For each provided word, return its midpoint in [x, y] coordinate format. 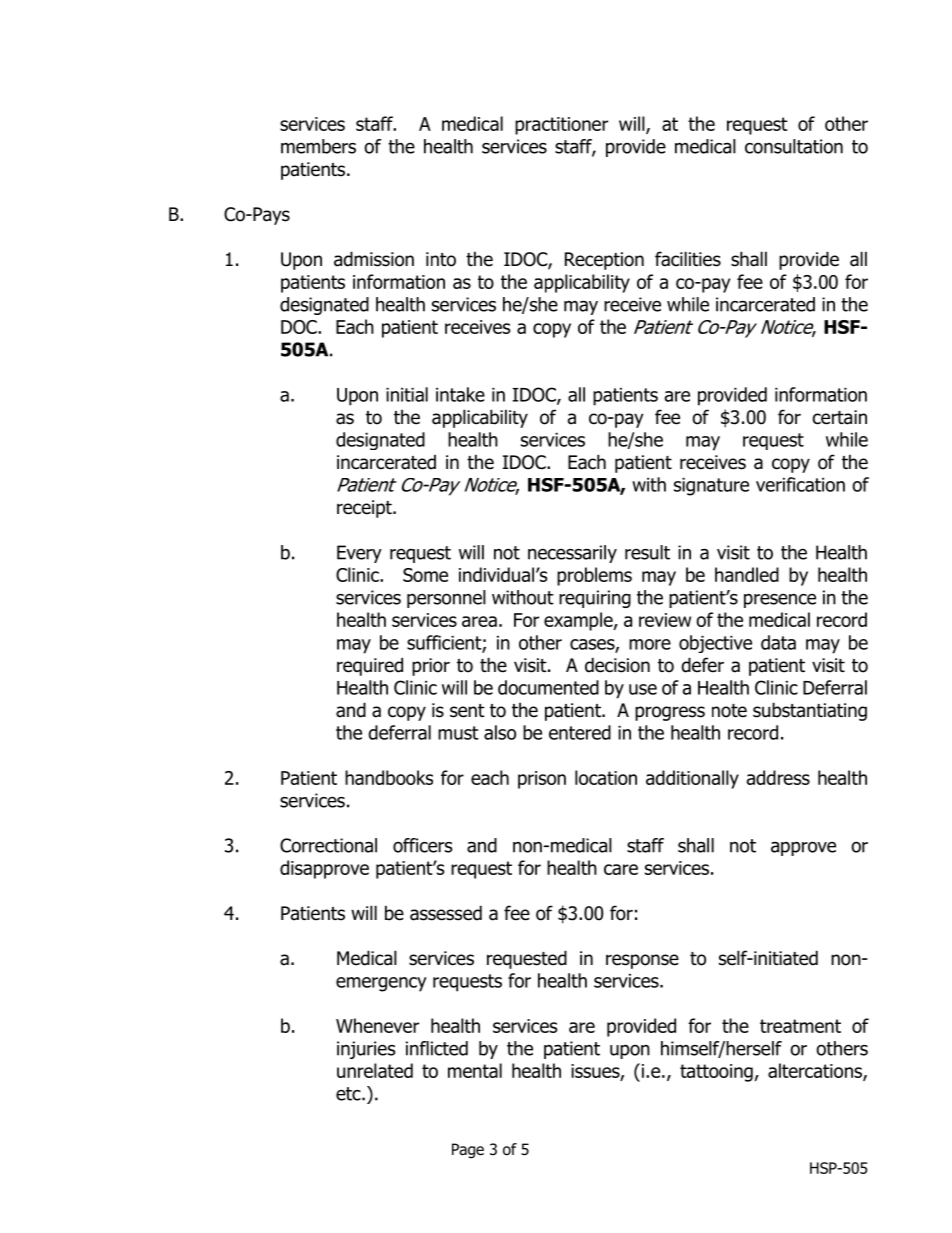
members [318, 146]
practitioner [561, 126]
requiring [595, 599]
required [370, 666]
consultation [794, 146]
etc [349, 1094]
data [778, 642]
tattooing [716, 1073]
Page [468, 1151]
